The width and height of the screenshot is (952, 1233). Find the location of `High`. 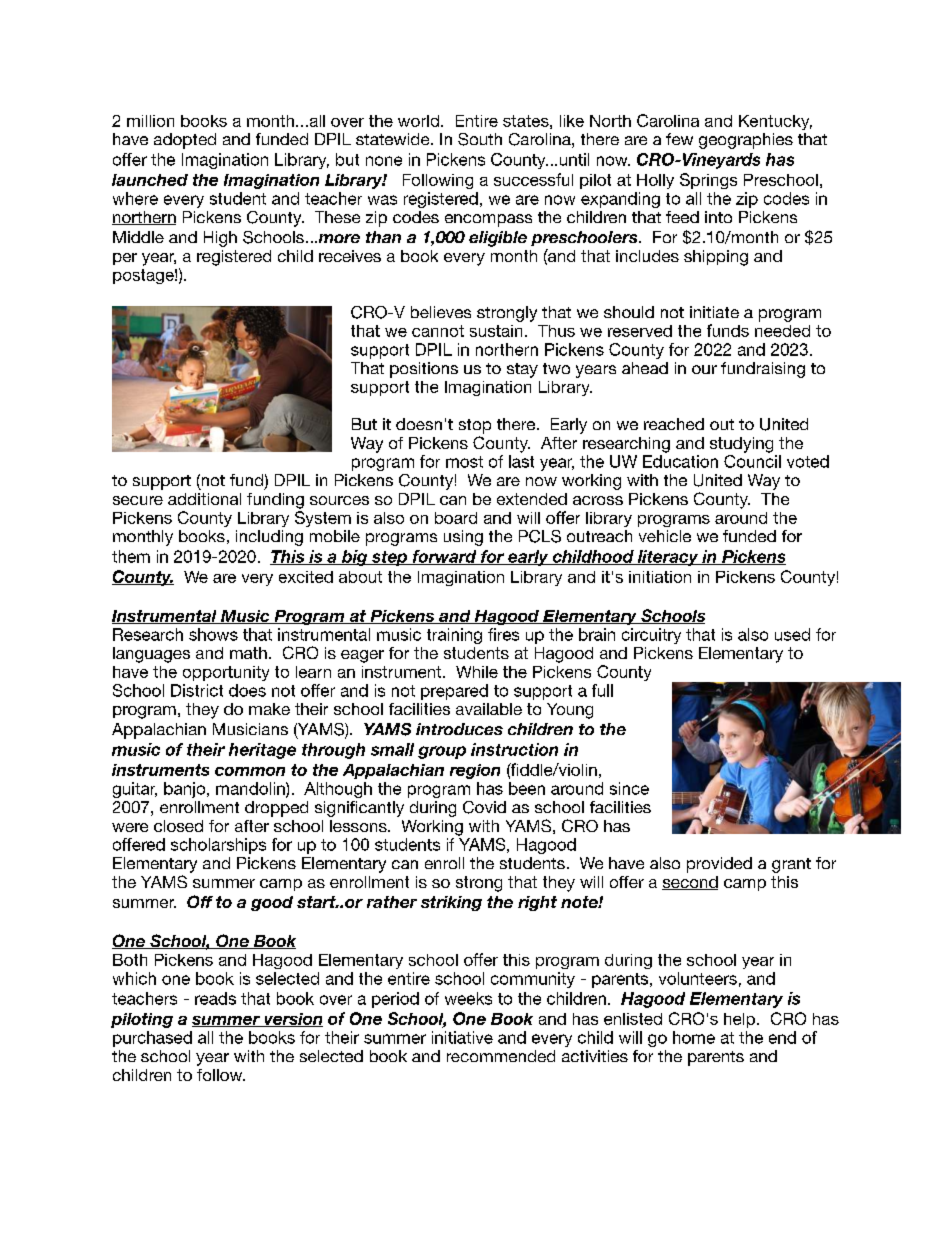

High is located at coordinates (220, 239).
